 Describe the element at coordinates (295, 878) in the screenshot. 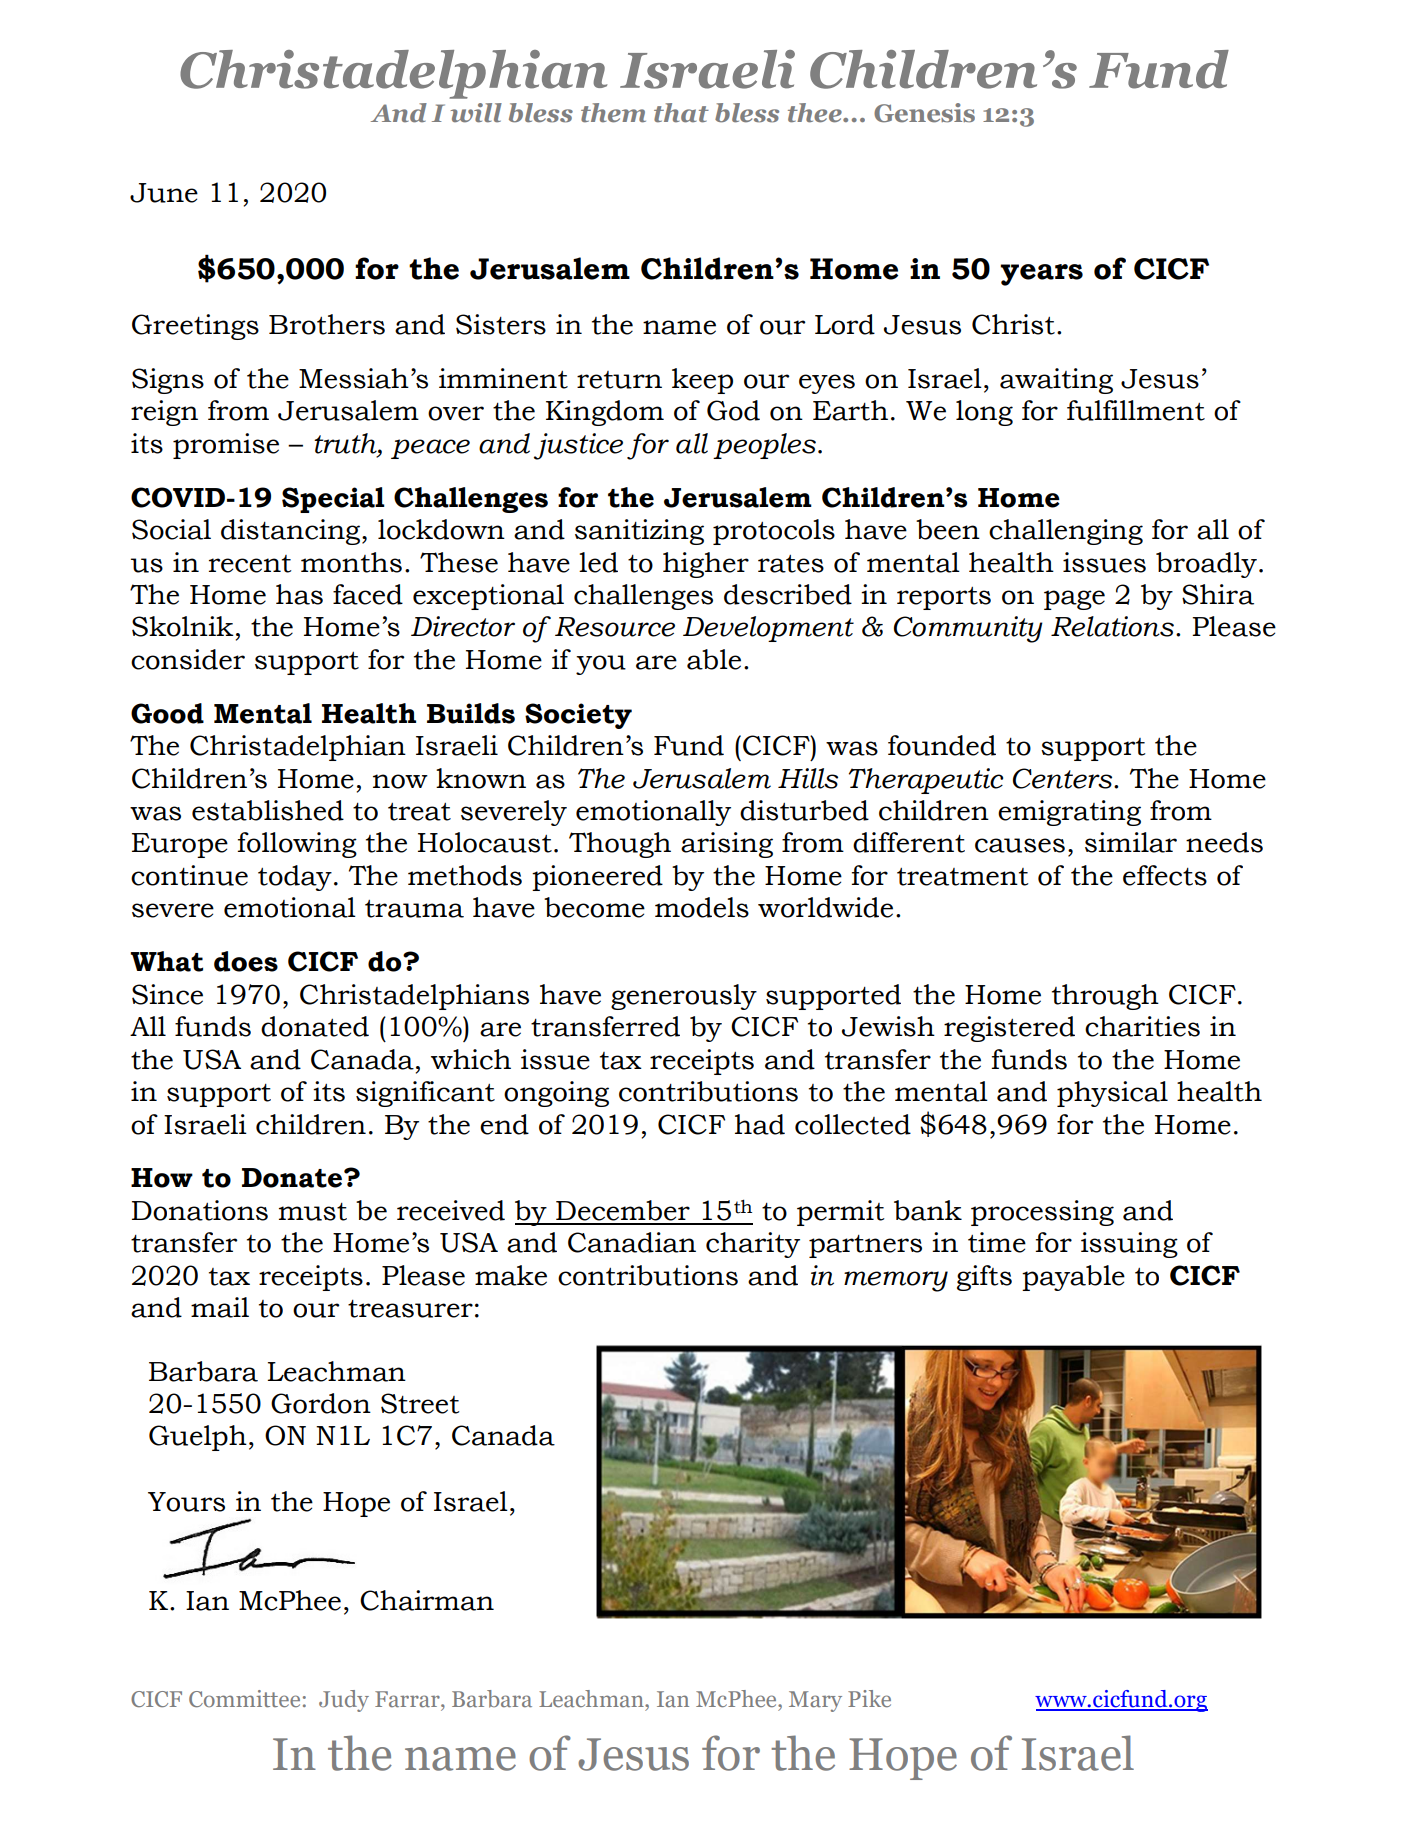

I see `today` at that location.
